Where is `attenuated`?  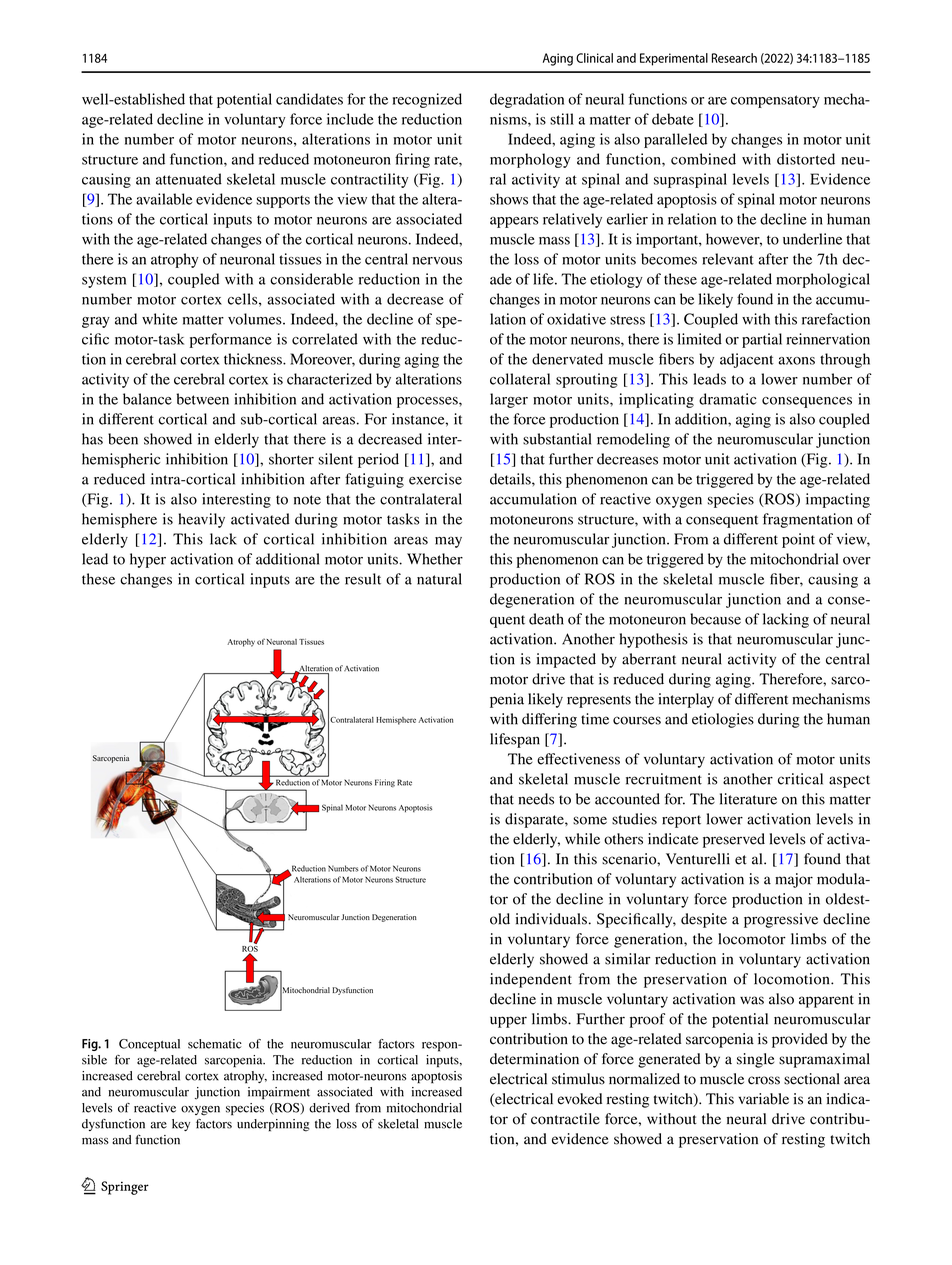
attenuated is located at coordinates (189, 179).
